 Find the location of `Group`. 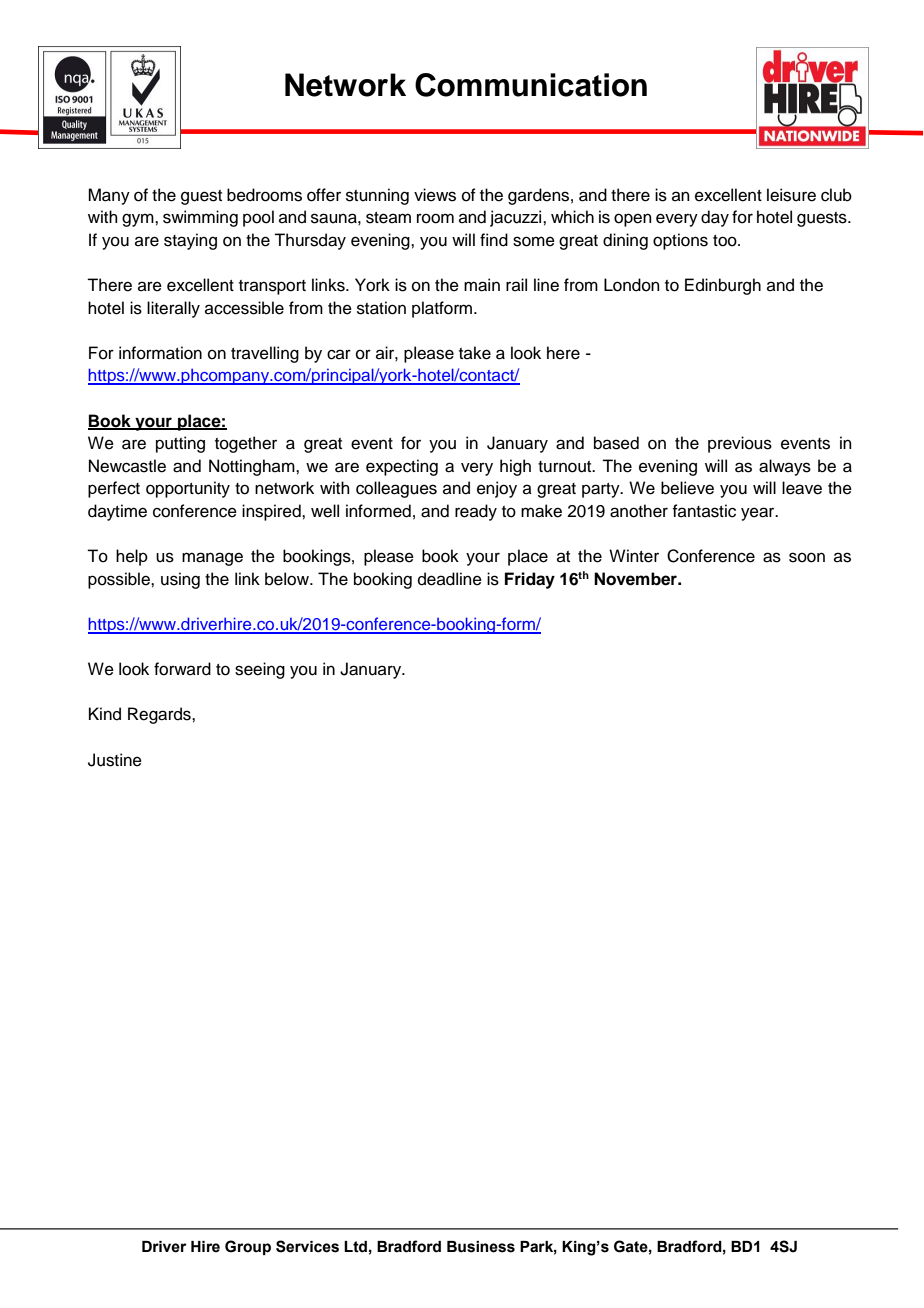

Group is located at coordinates (248, 1247).
